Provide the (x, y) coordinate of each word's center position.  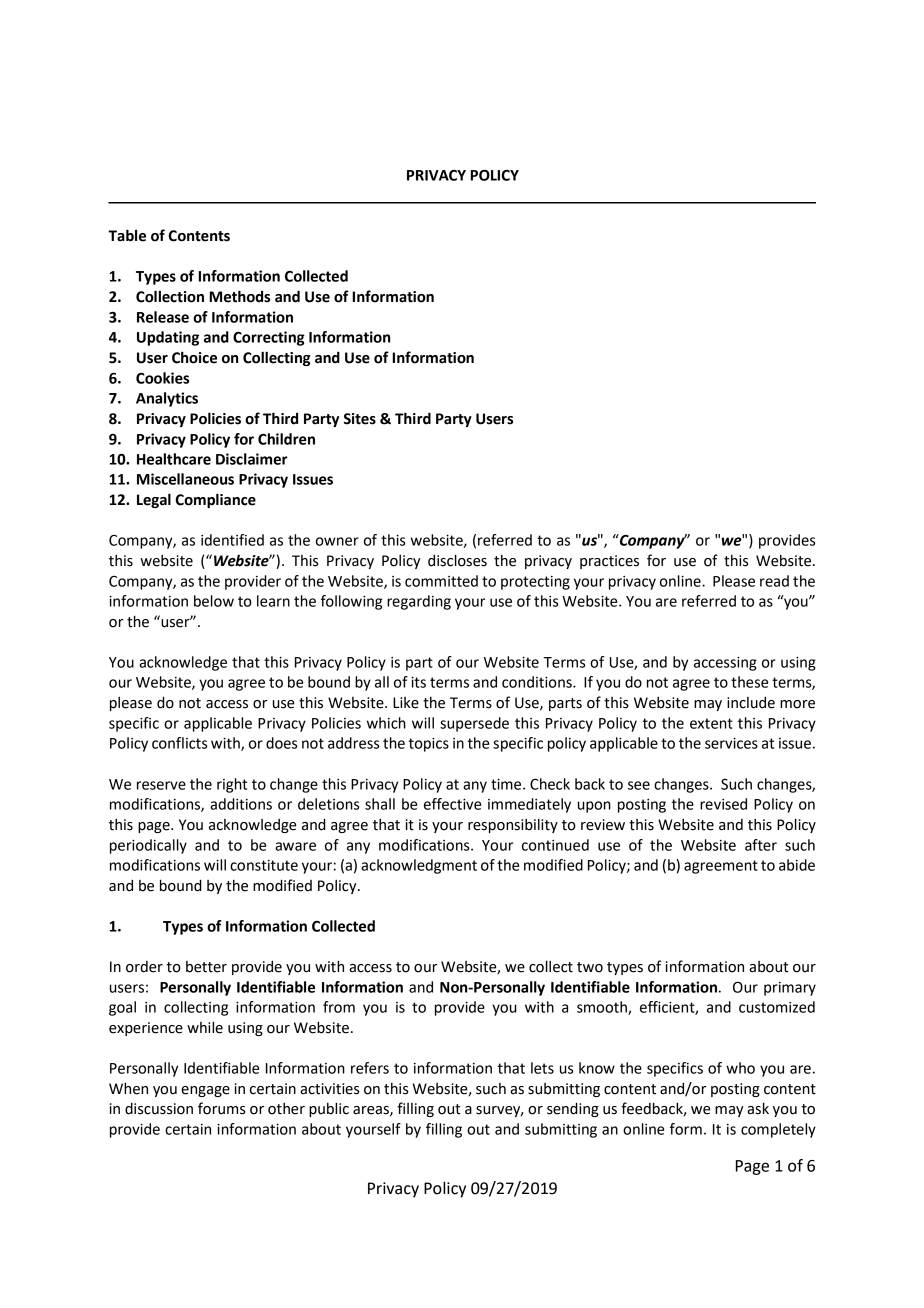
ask (758, 1108)
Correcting (269, 338)
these (749, 682)
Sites (360, 419)
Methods (239, 296)
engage (205, 1091)
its (418, 682)
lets (542, 1068)
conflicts (179, 743)
